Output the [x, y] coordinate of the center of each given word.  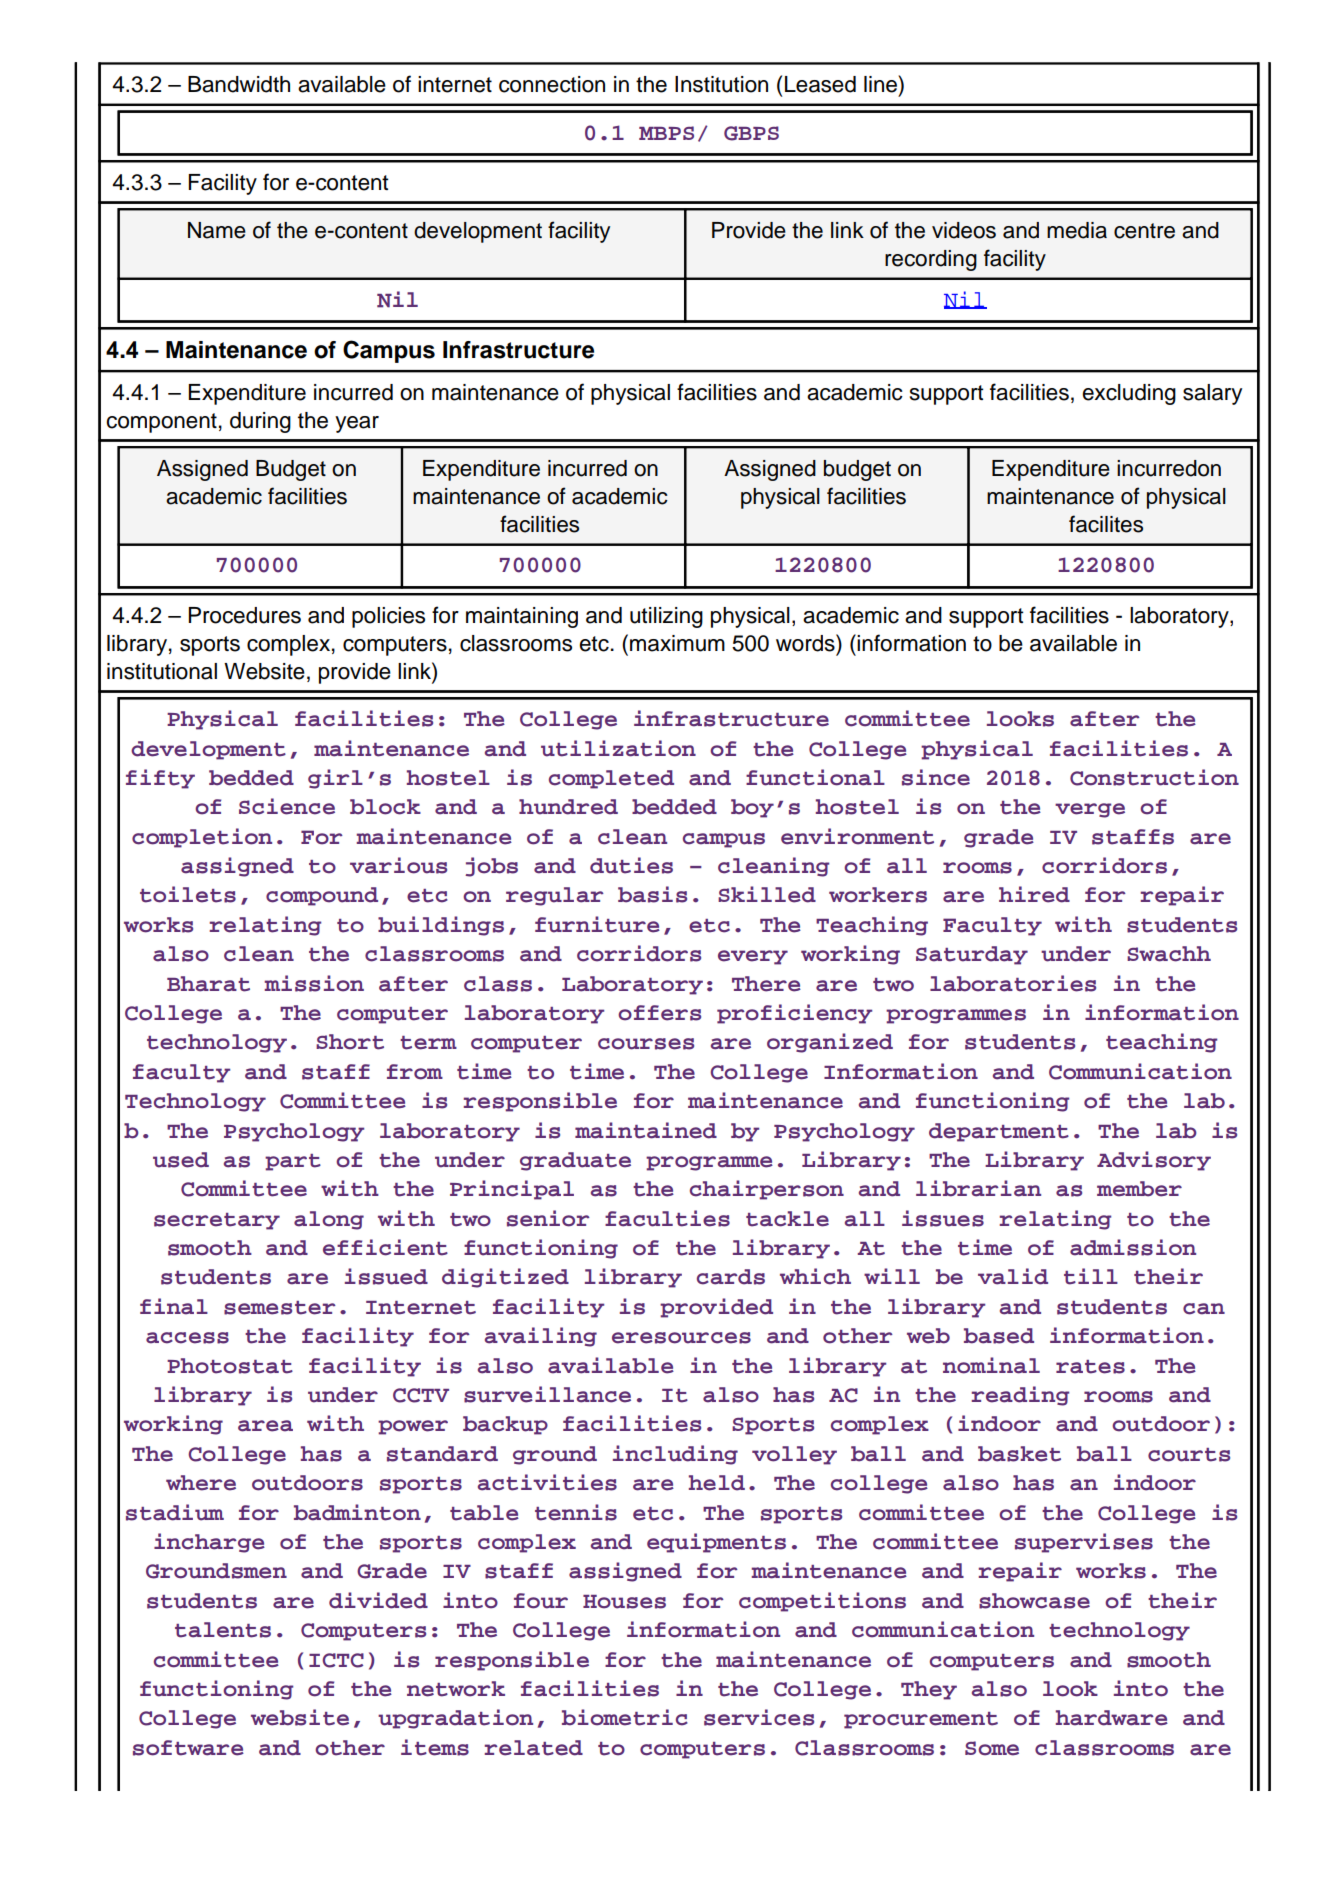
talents [223, 1630]
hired [1034, 894]
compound [322, 896]
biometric [625, 1717]
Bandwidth [239, 84]
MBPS [666, 133]
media [1077, 230]
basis [652, 894]
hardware [1112, 1718]
